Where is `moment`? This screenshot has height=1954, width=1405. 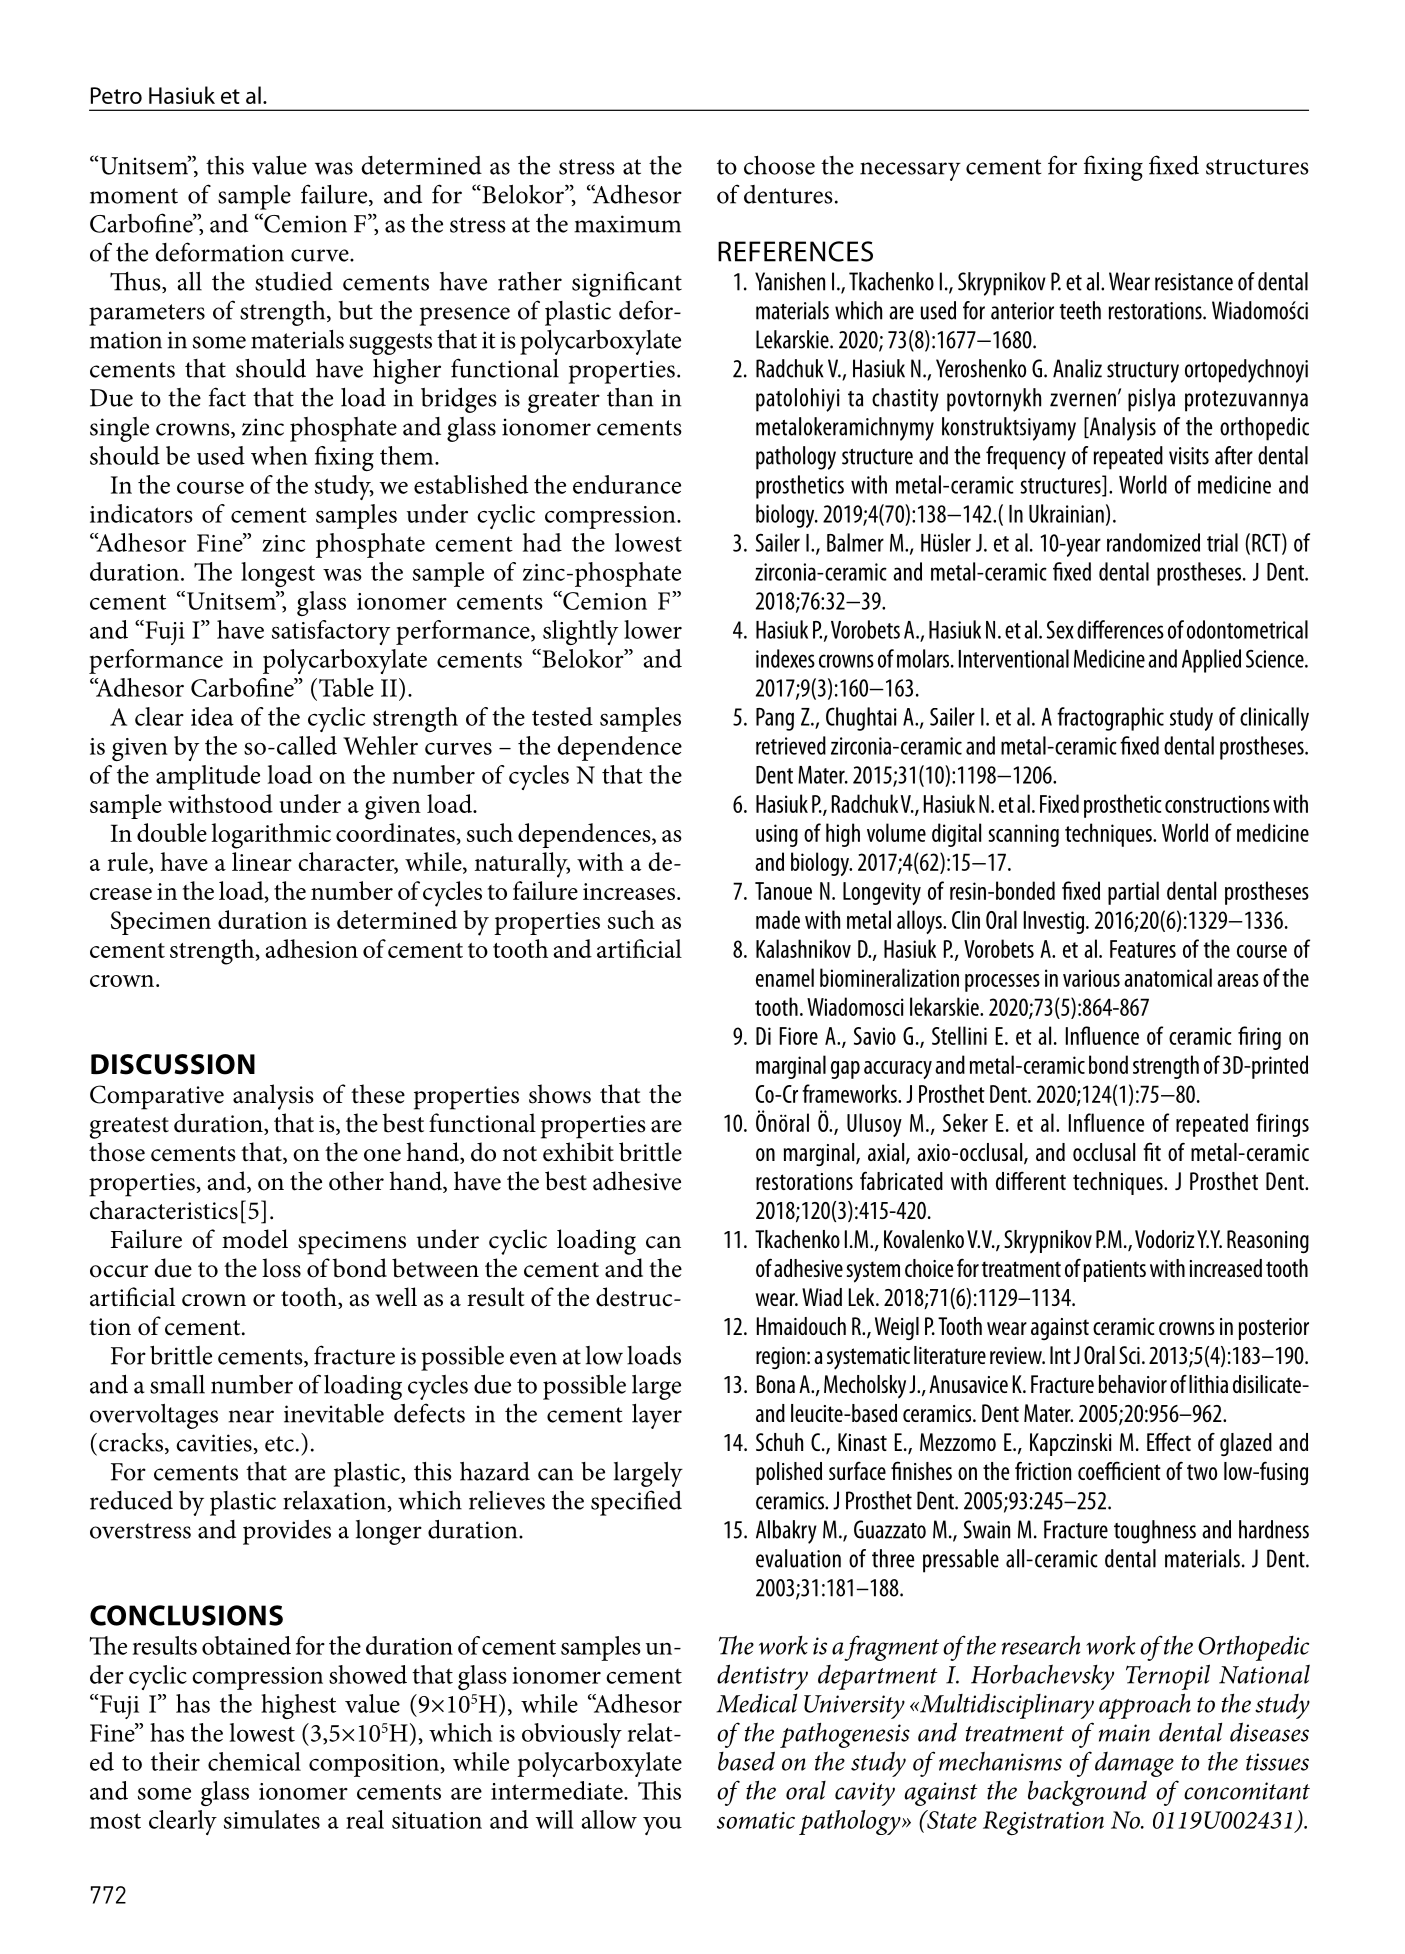 moment is located at coordinates (134, 196).
